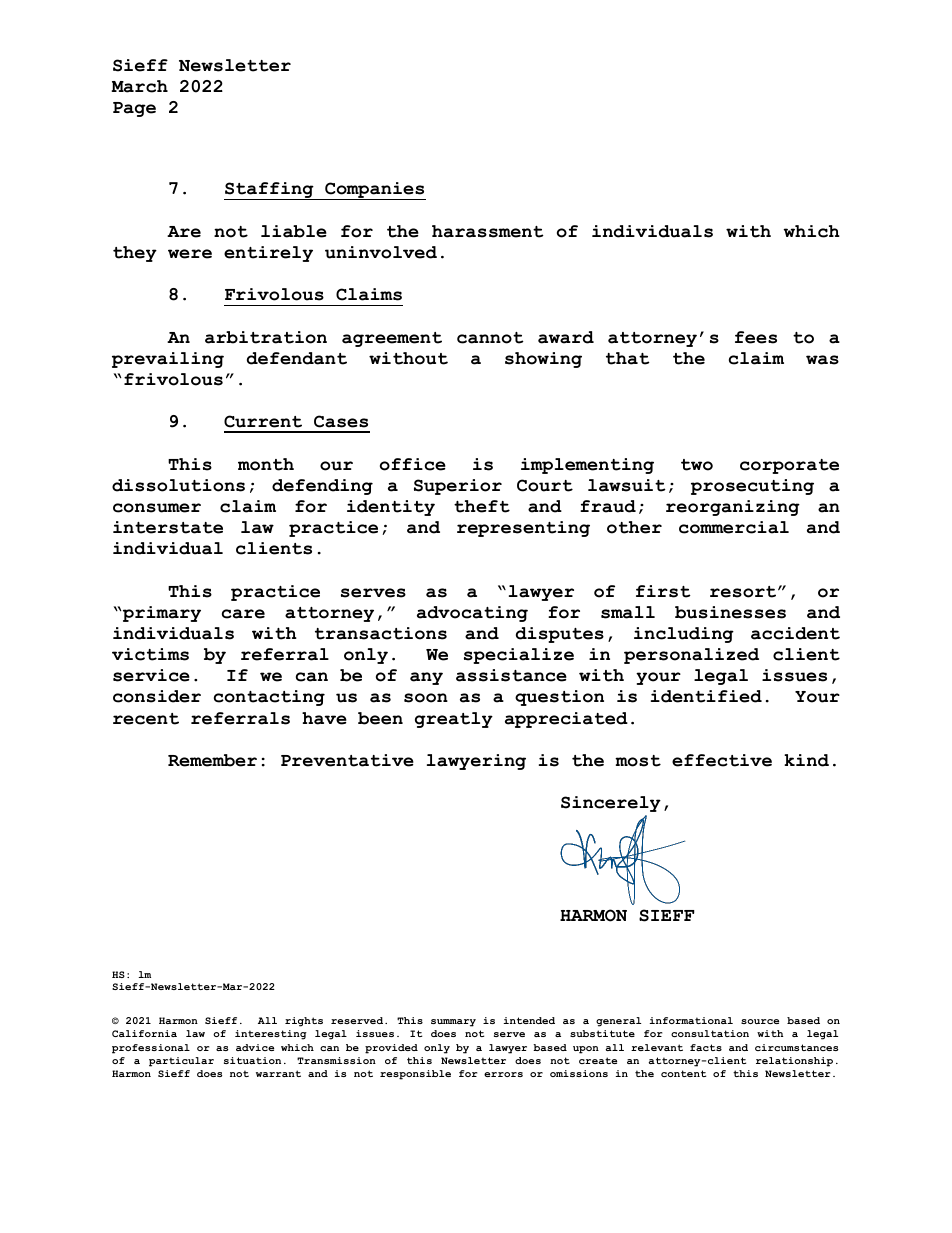 This page has width=952, height=1233. I want to click on prosecuting, so click(752, 487).
